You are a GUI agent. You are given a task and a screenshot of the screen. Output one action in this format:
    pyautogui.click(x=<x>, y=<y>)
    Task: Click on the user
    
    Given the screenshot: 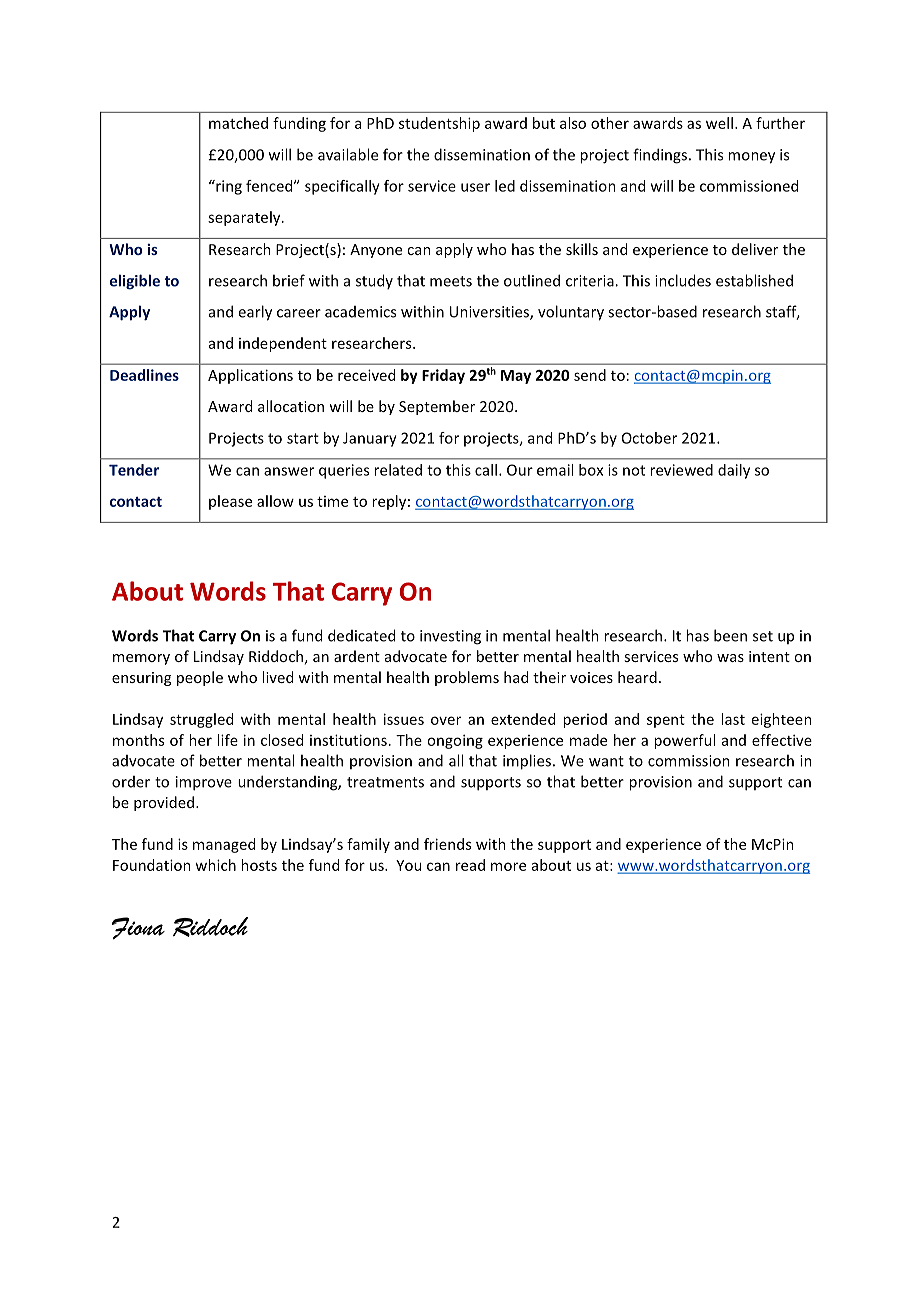 What is the action you would take?
    pyautogui.click(x=475, y=187)
